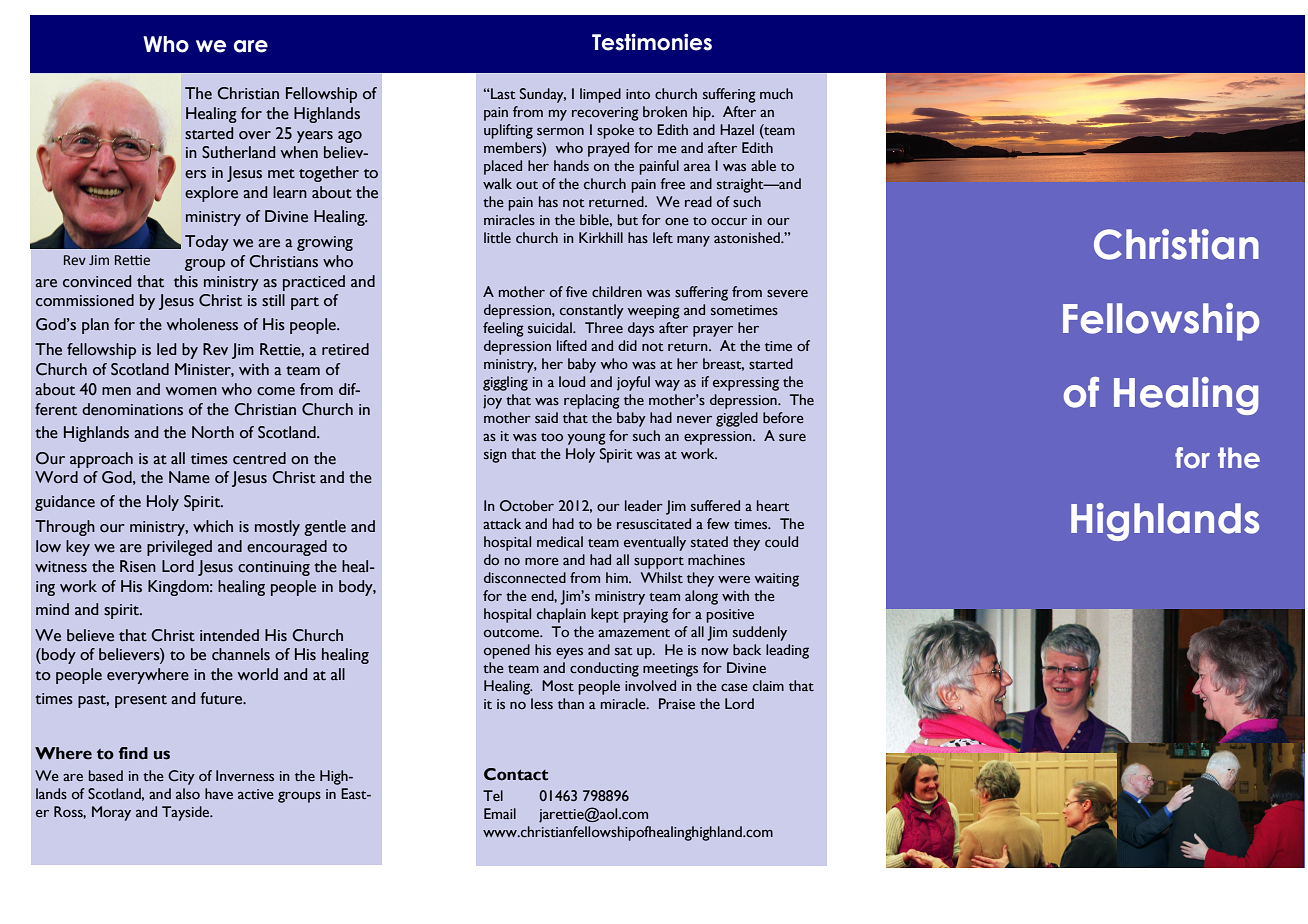 The image size is (1308, 924). What do you see at coordinates (694, 420) in the screenshot?
I see `never` at bounding box center [694, 420].
